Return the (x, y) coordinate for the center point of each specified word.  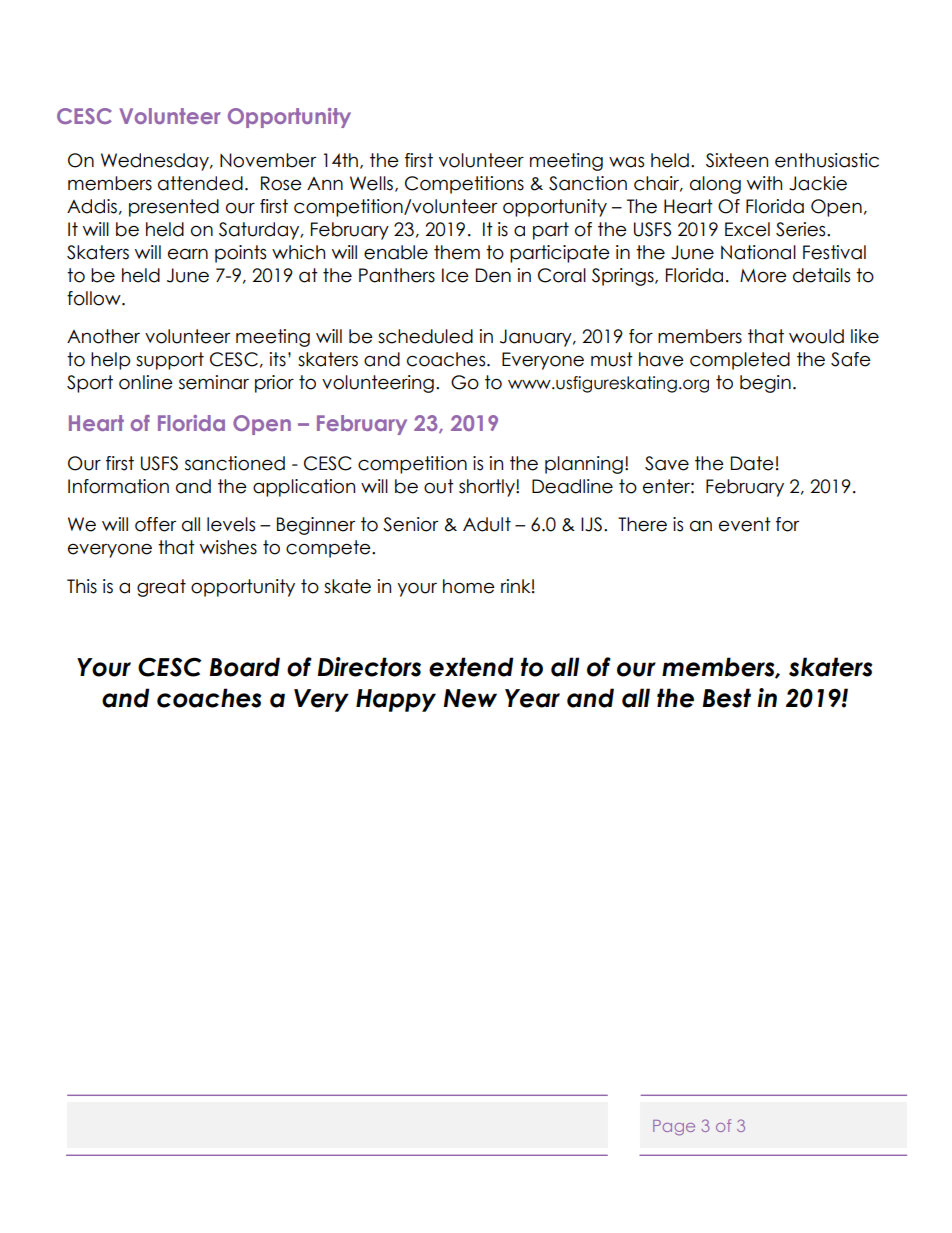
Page (674, 1128)
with (764, 183)
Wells (371, 183)
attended (200, 183)
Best (726, 698)
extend (471, 667)
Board (244, 667)
